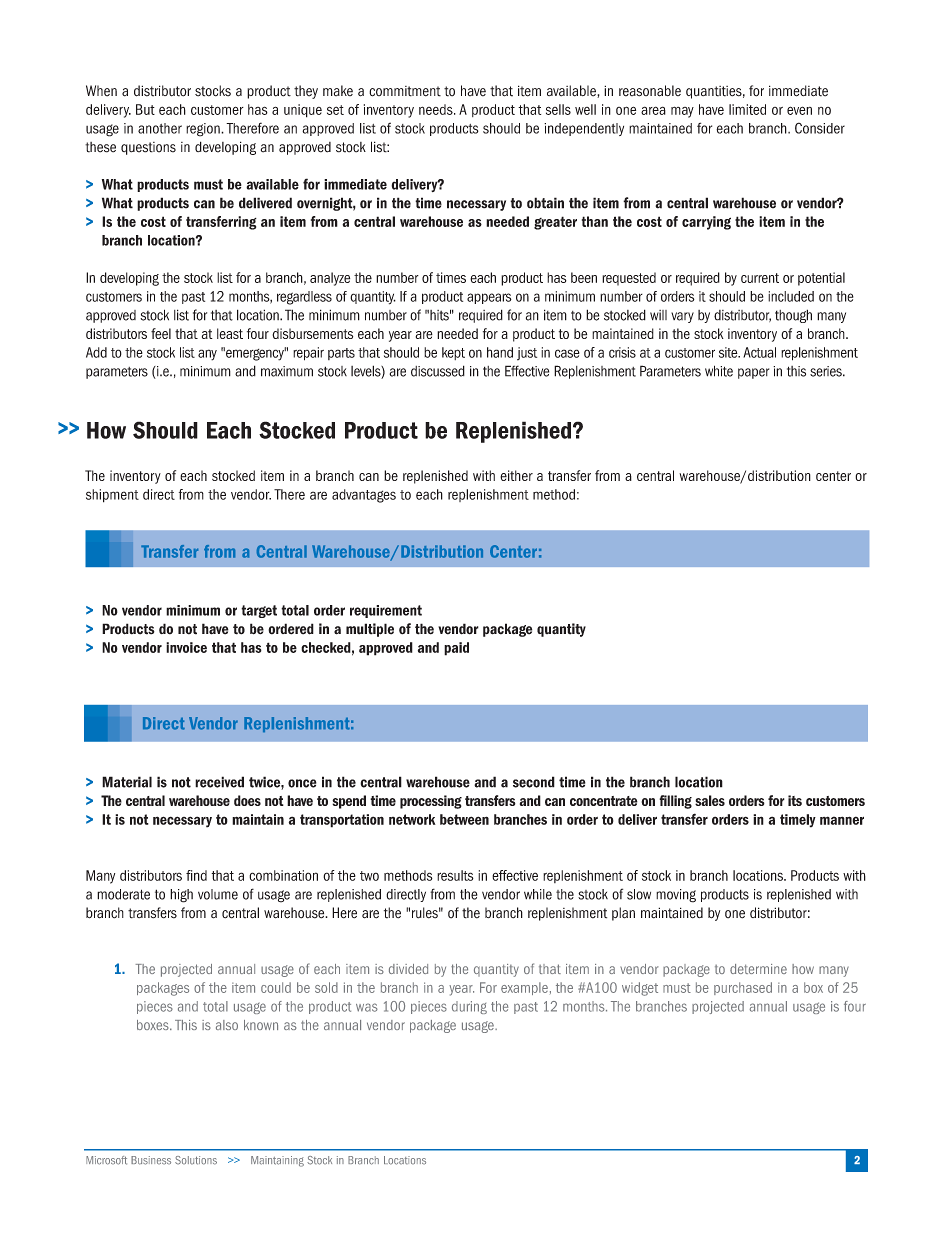 The height and width of the image is (1233, 952). Describe the element at coordinates (676, 896) in the image. I see `moving` at that location.
